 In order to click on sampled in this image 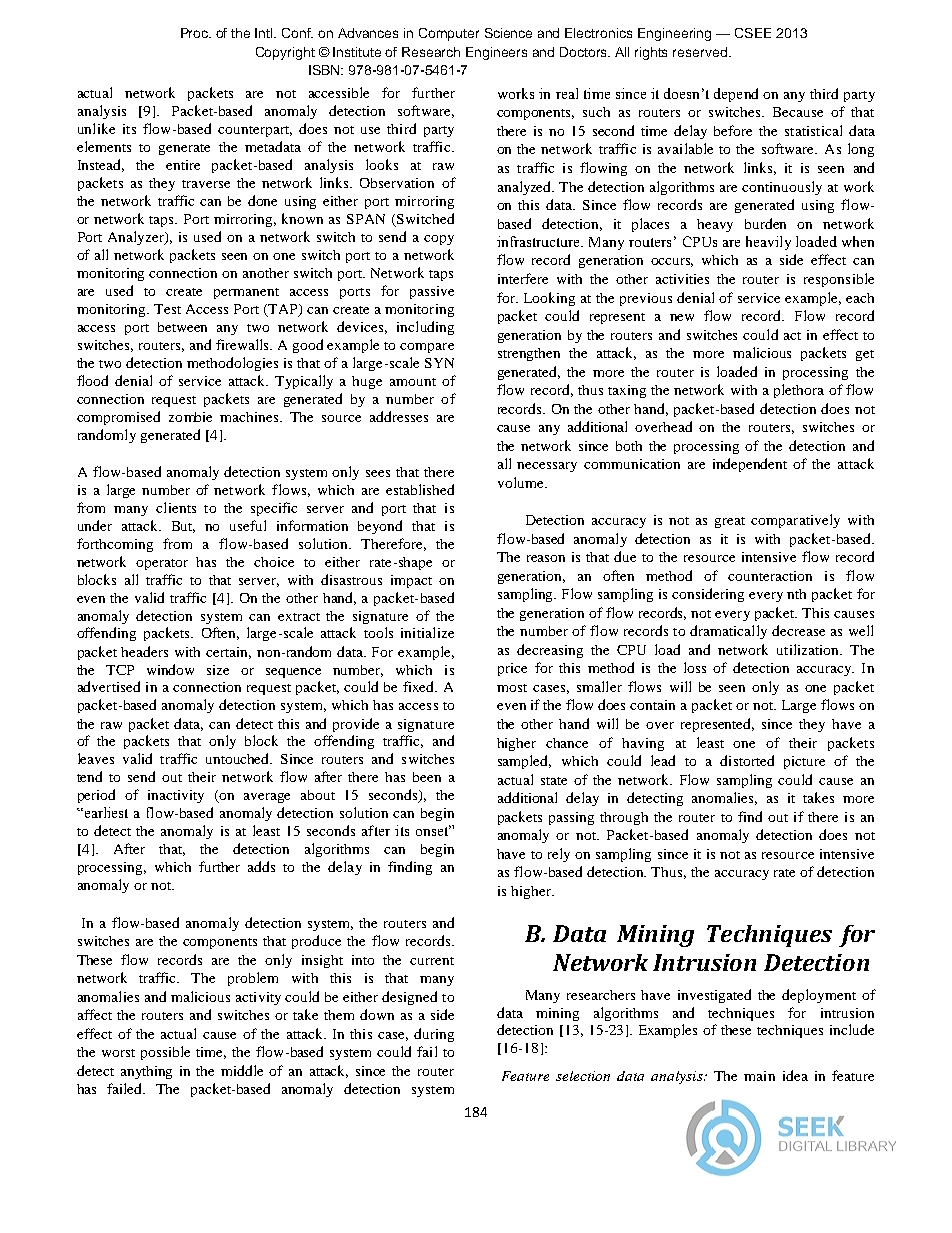, I will do `click(524, 762)`.
